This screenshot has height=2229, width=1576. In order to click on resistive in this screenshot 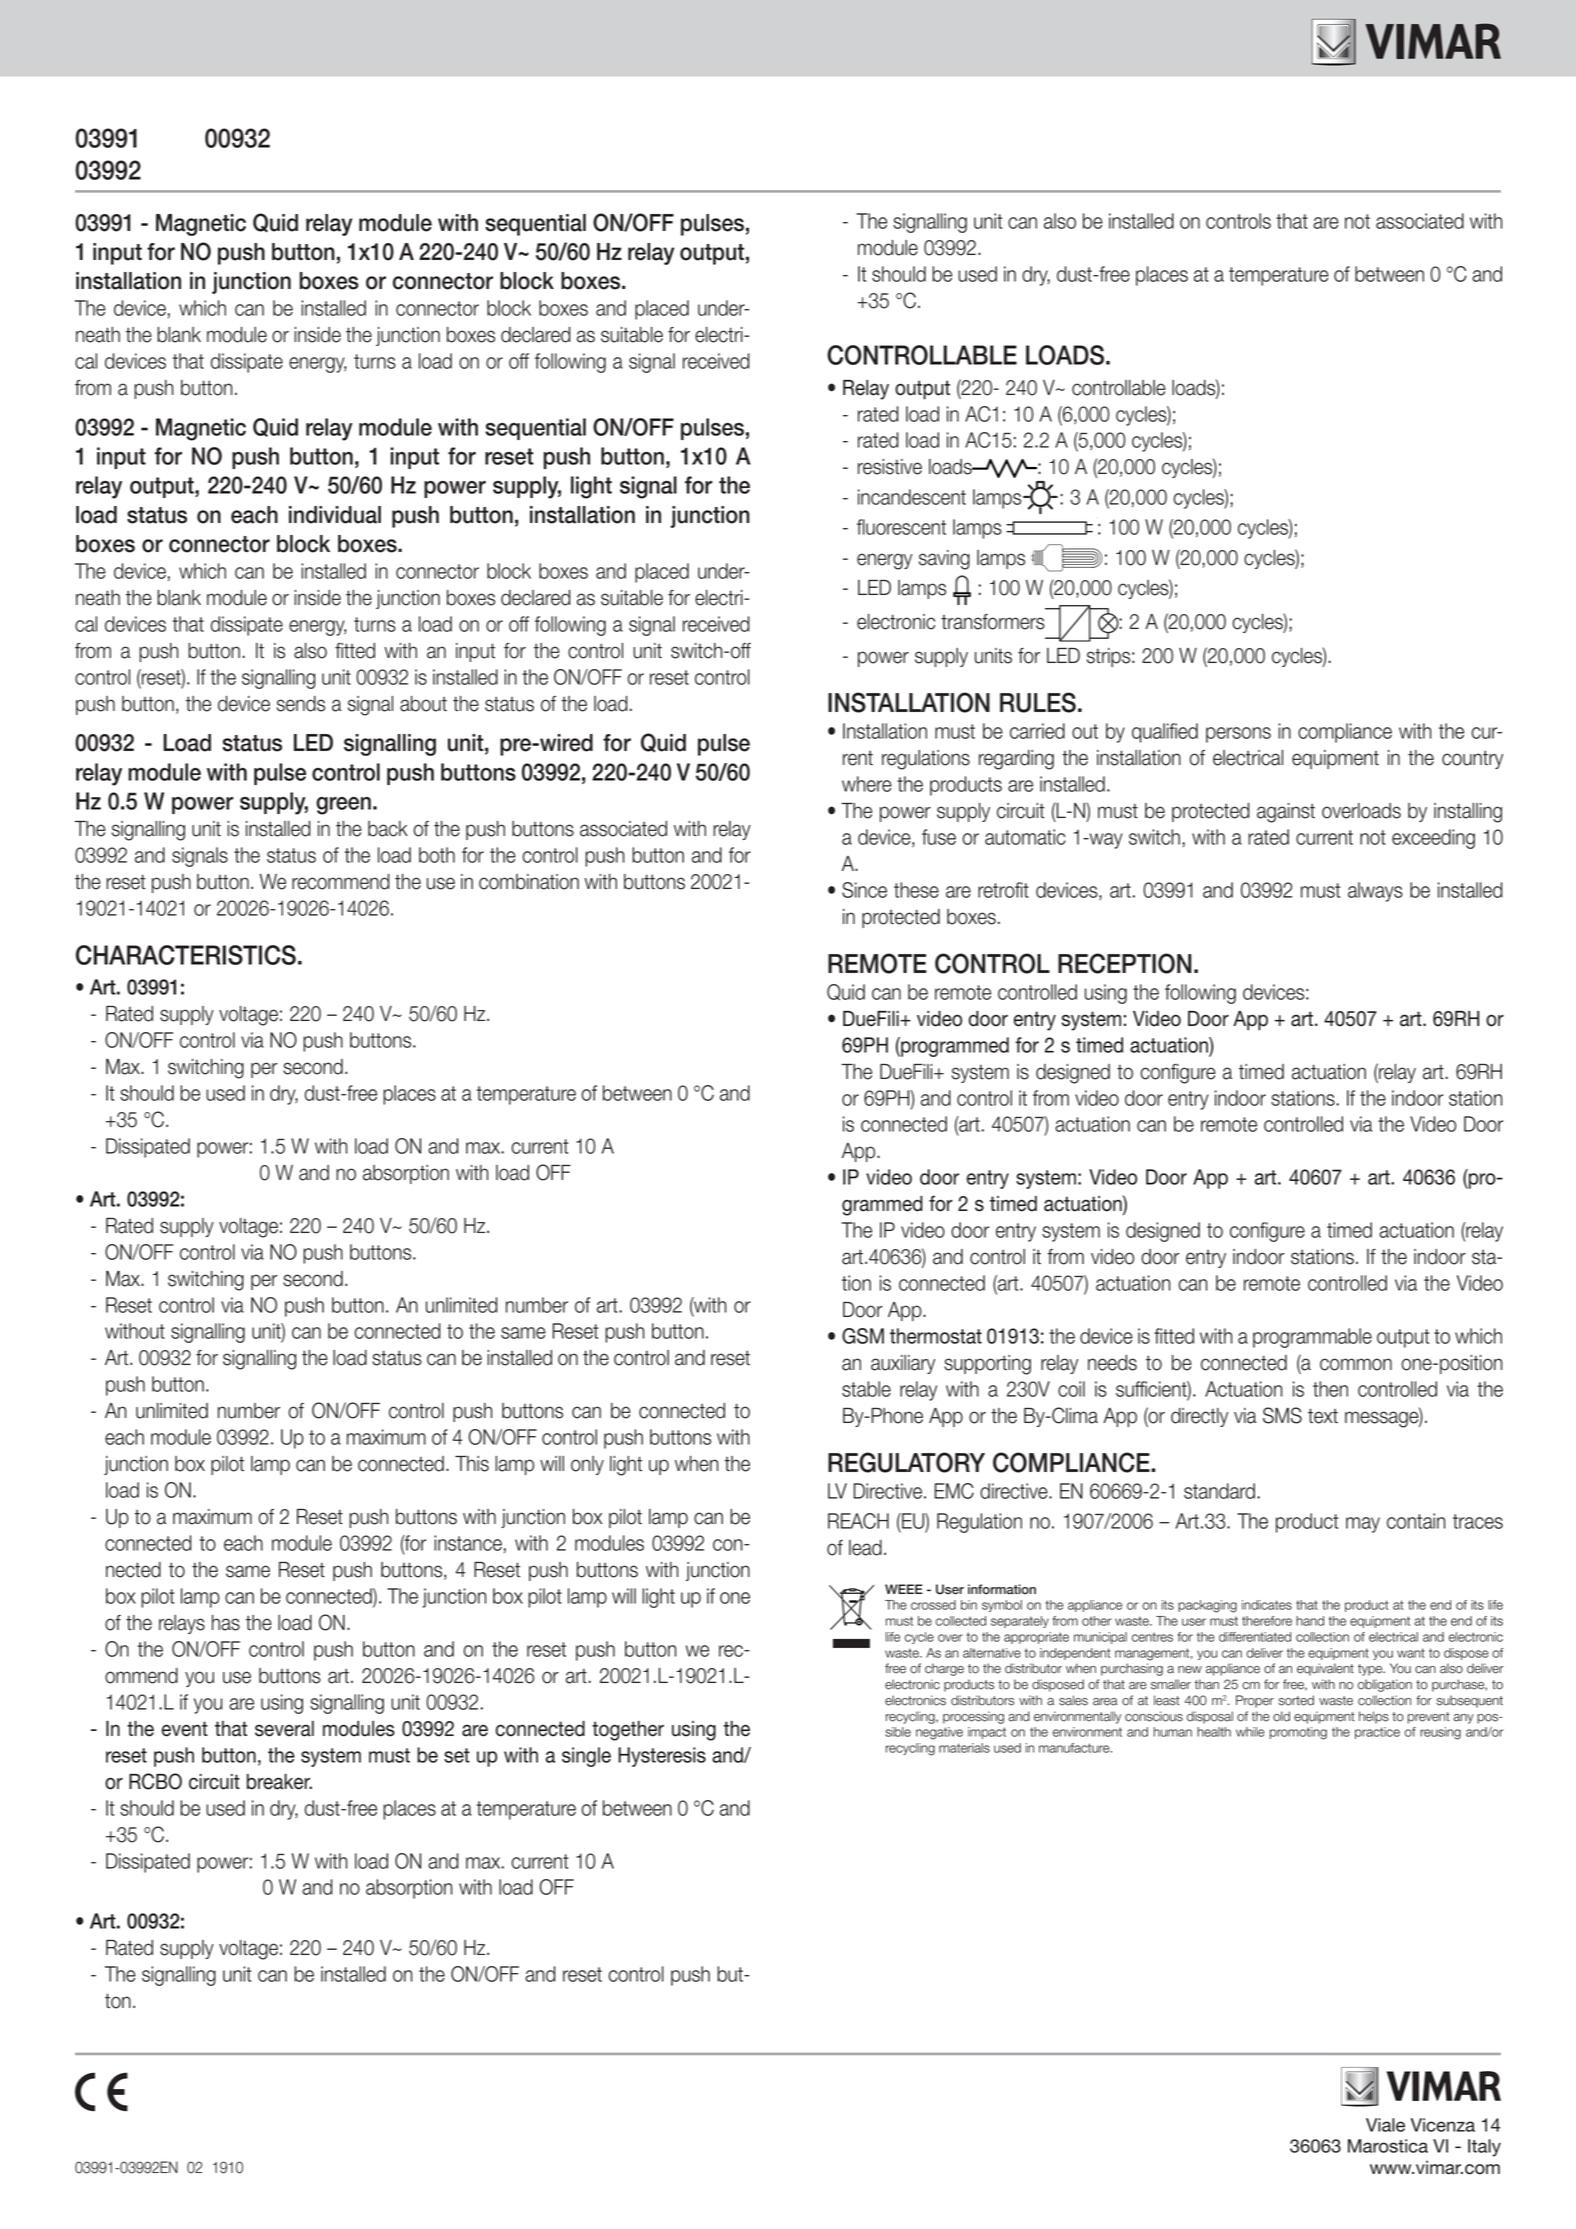, I will do `click(890, 467)`.
